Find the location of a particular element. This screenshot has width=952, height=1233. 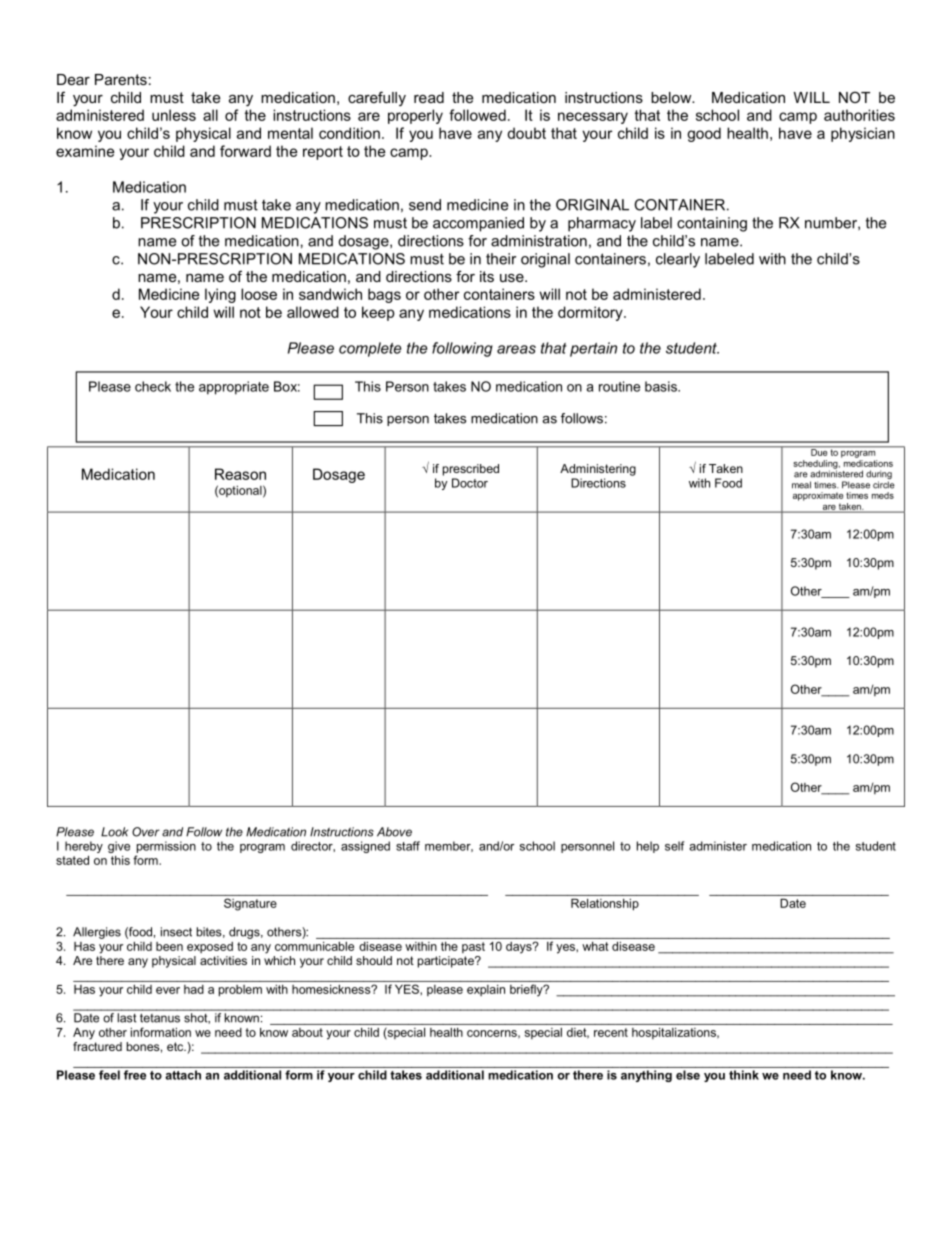

etc is located at coordinates (176, 1046).
